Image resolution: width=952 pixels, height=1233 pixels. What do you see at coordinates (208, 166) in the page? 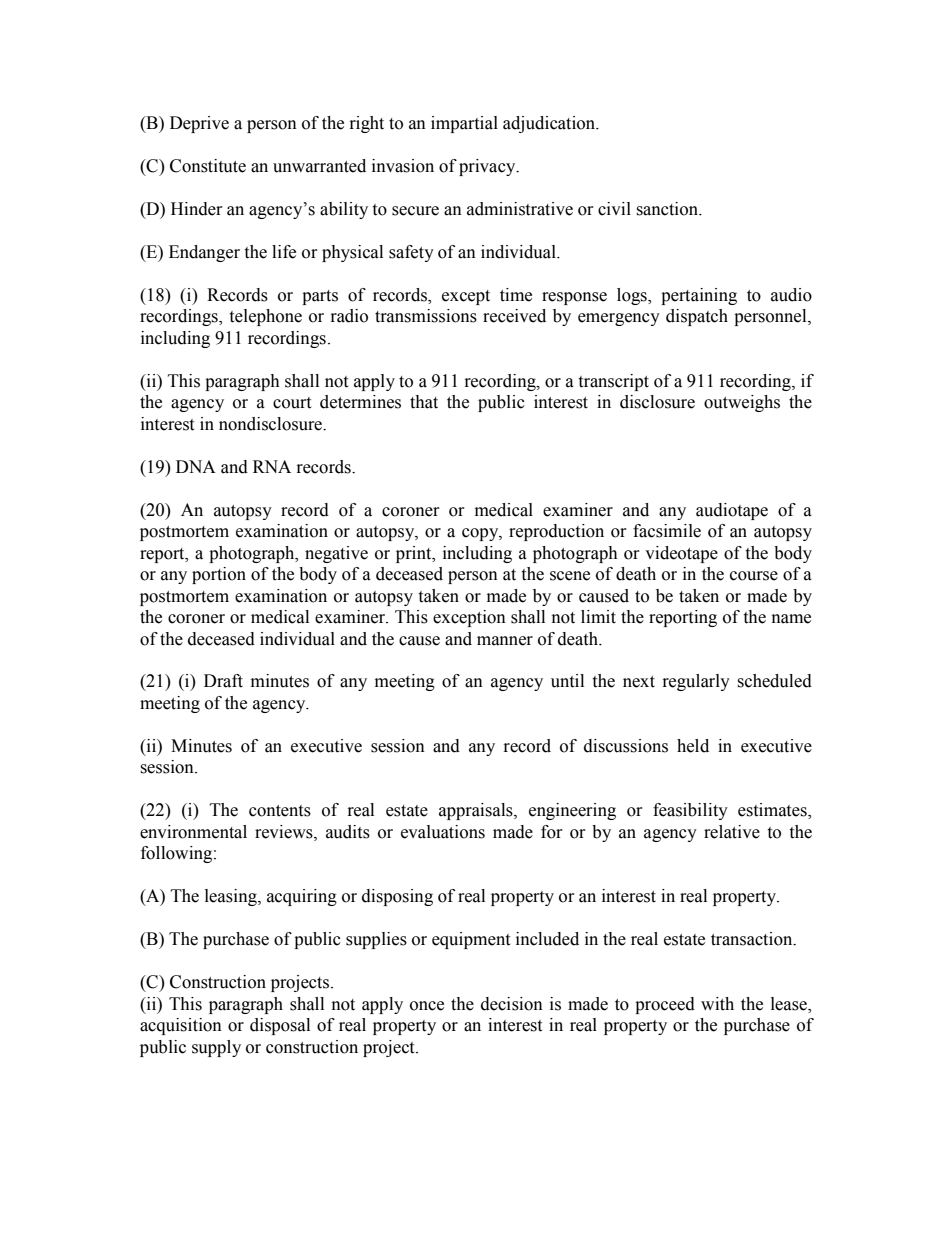
I see `Constitute` at bounding box center [208, 166].
